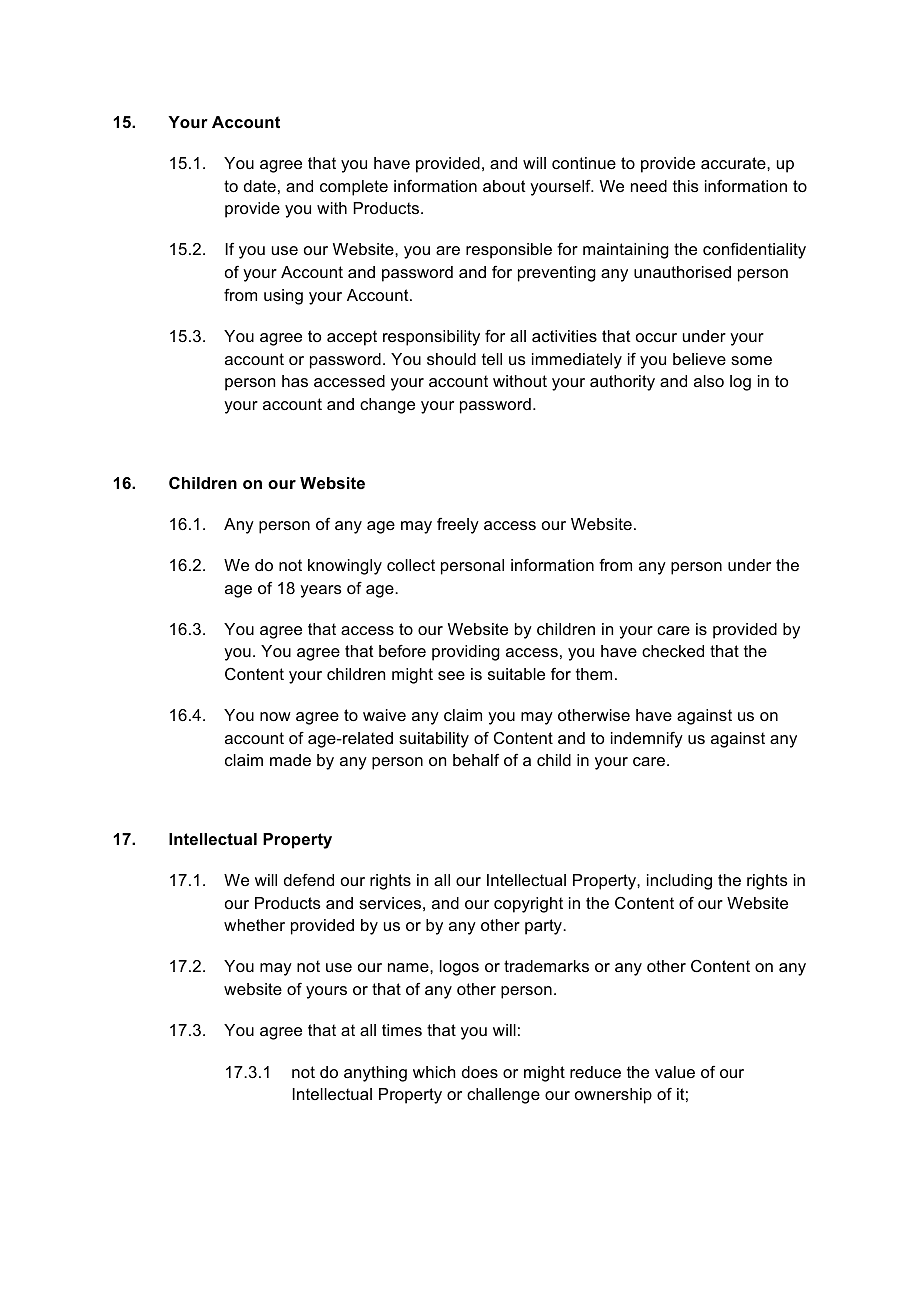 This document has width=924, height=1308. I want to click on made, so click(290, 760).
